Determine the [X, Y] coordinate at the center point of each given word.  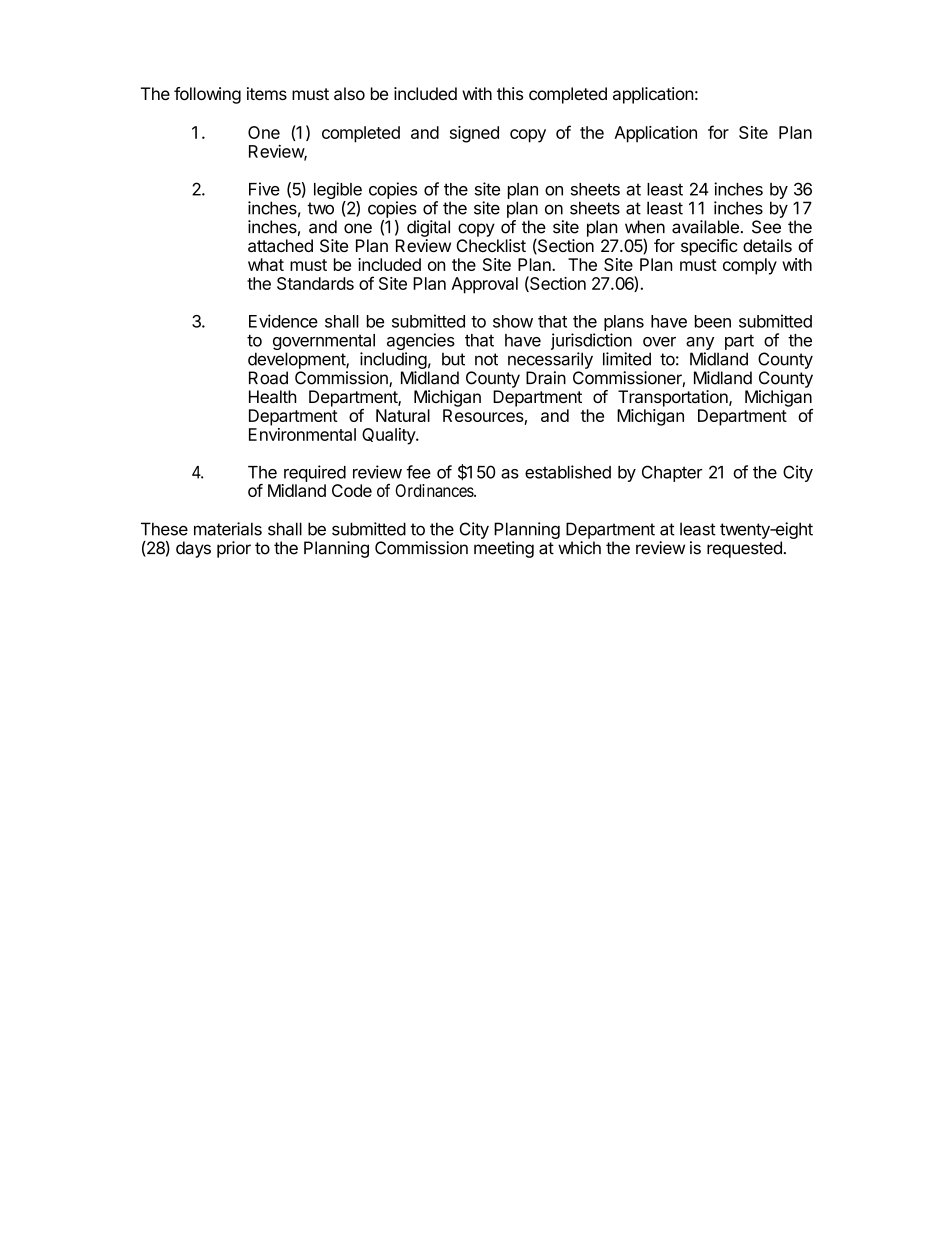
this [510, 93]
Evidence [283, 321]
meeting [504, 549]
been [713, 321]
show [513, 321]
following [207, 95]
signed [474, 134]
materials [228, 529]
